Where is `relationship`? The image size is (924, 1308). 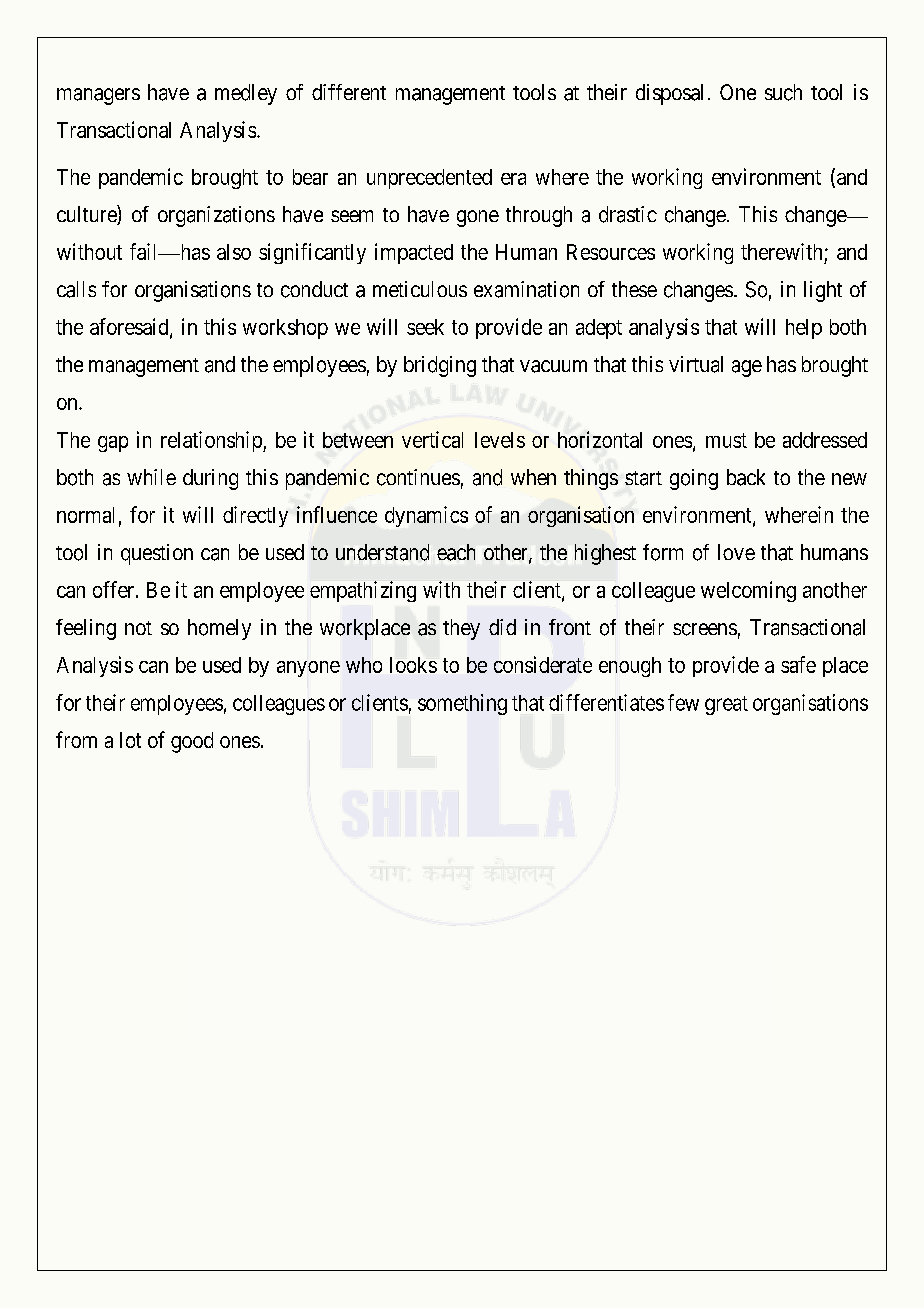 relationship is located at coordinates (212, 441).
